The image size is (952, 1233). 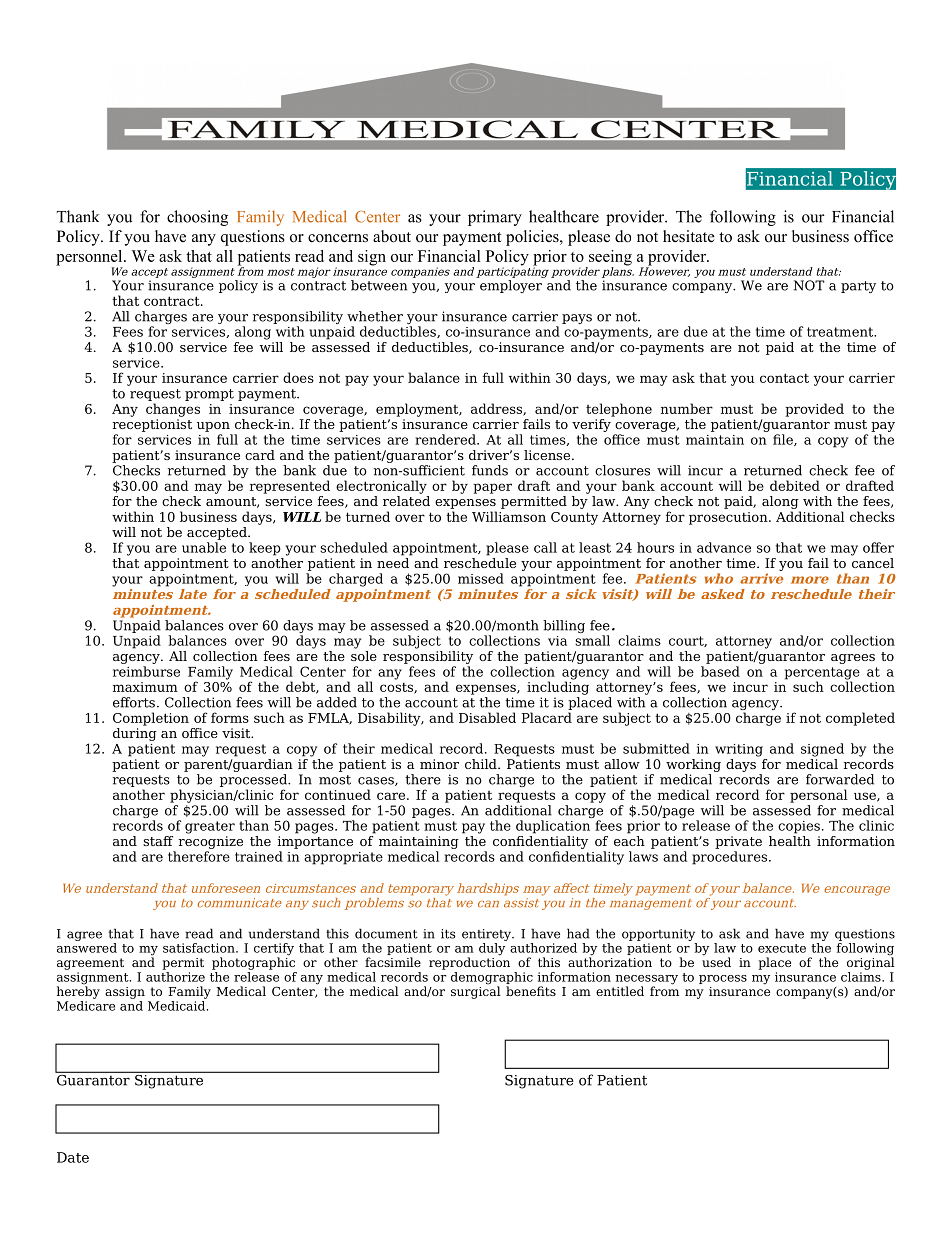 I want to click on unable, so click(x=204, y=547).
